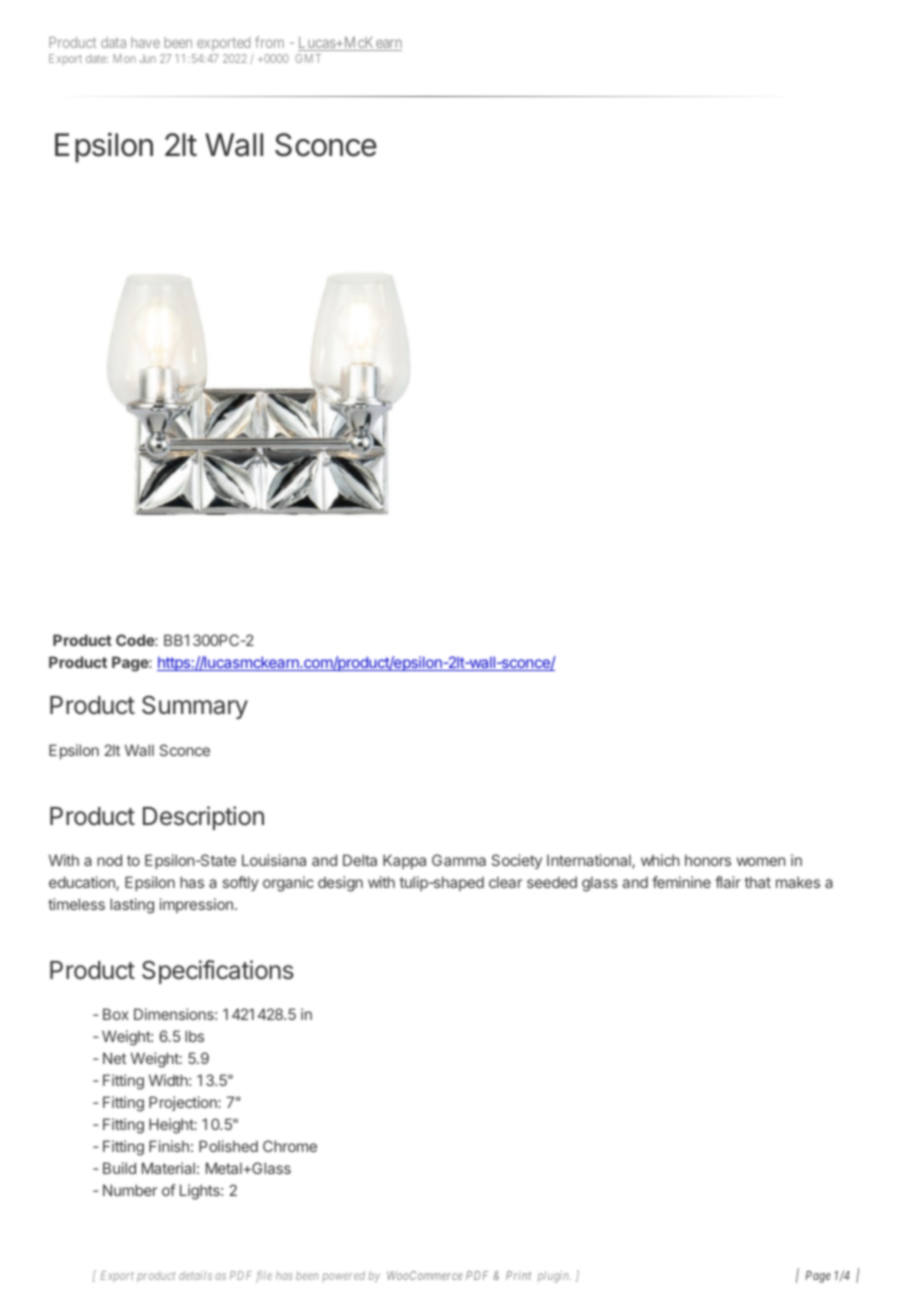 The image size is (924, 1308). Describe the element at coordinates (728, 882) in the screenshot. I see `flair` at that location.
